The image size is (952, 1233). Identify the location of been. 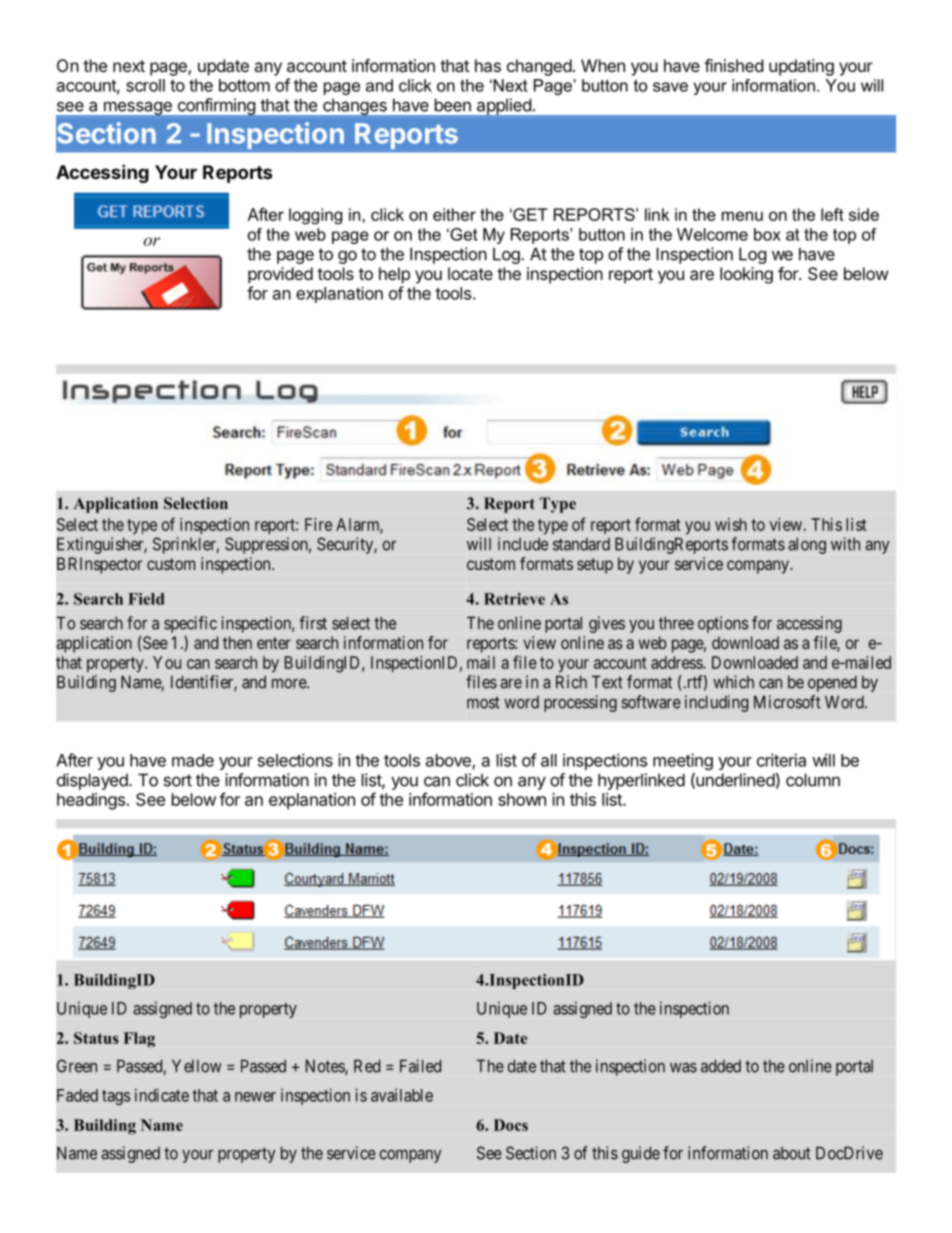
(453, 105).
